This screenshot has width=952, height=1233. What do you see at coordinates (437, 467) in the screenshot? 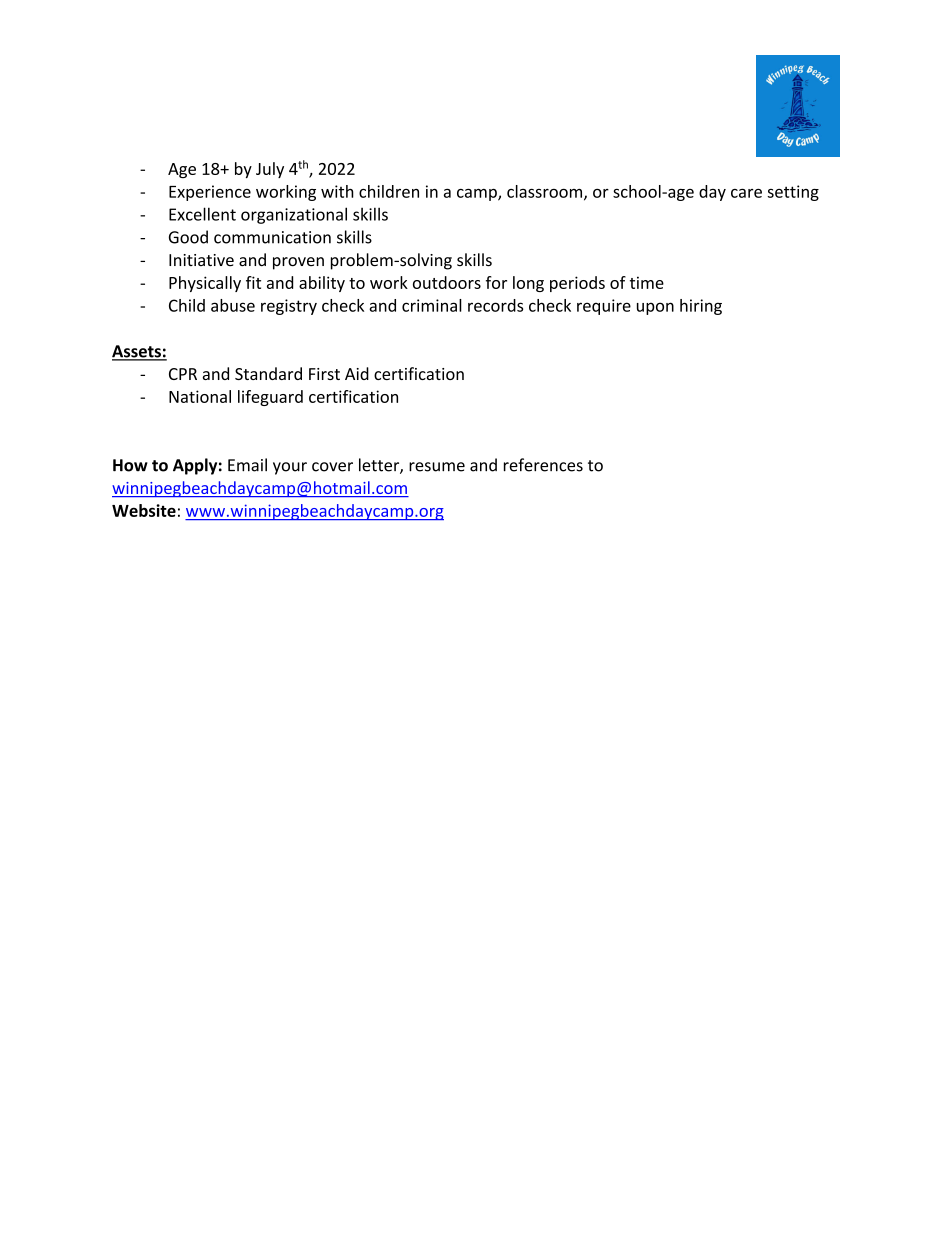
I see `resume` at bounding box center [437, 467].
